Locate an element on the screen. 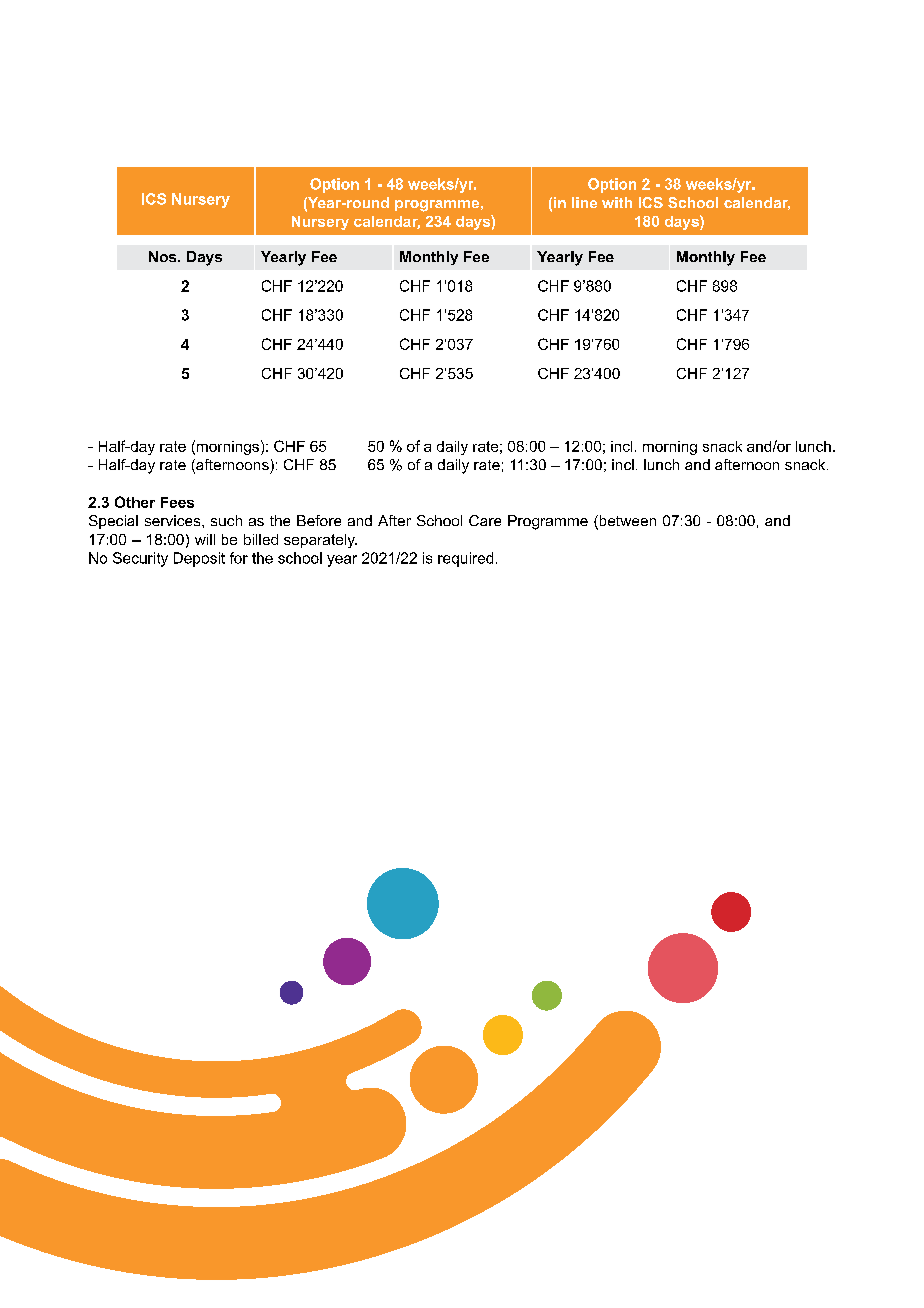  Before is located at coordinates (319, 520).
